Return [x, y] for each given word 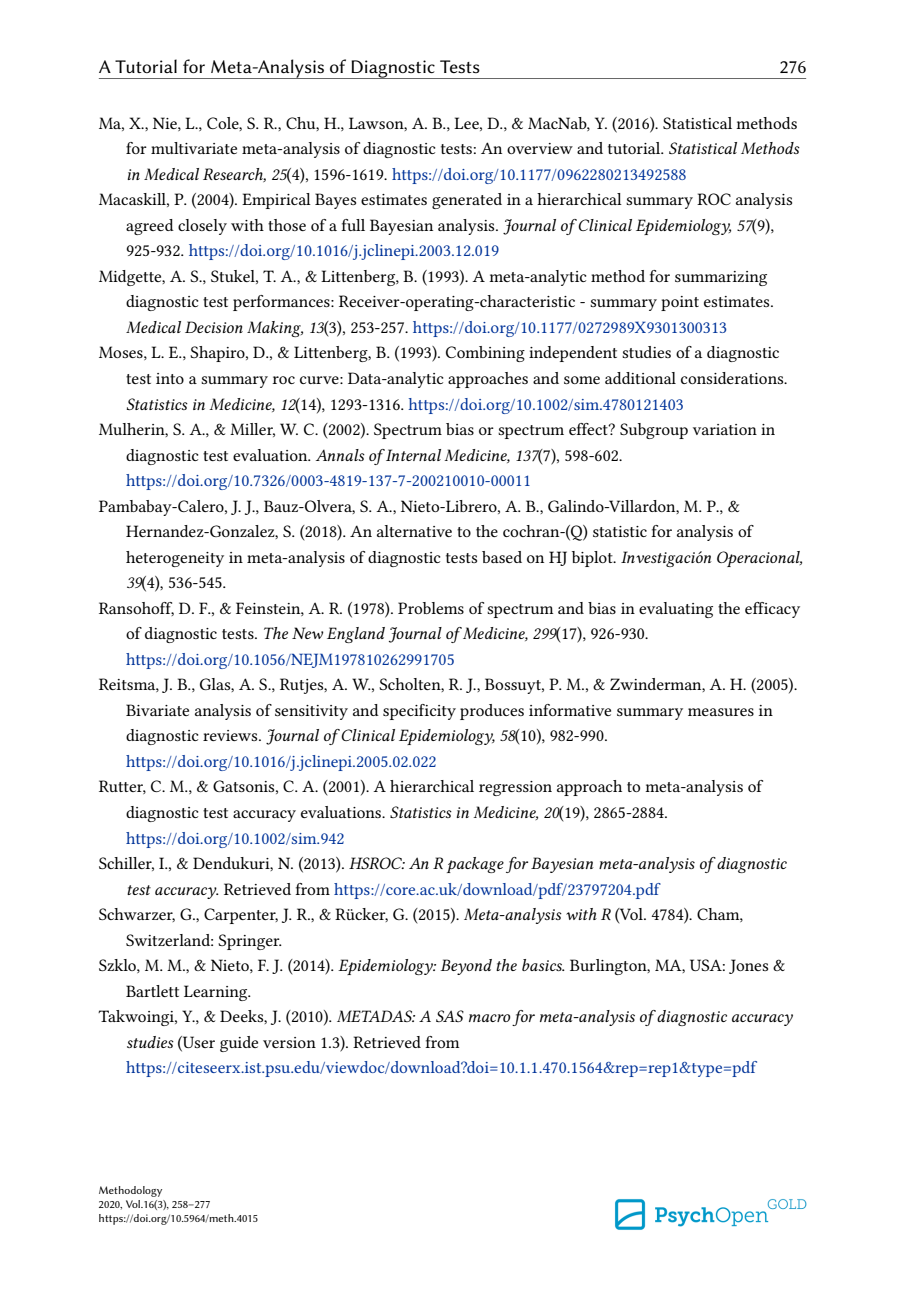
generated [467, 201]
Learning [217, 993]
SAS [450, 1016]
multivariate [194, 148]
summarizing [721, 278]
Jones [748, 966]
